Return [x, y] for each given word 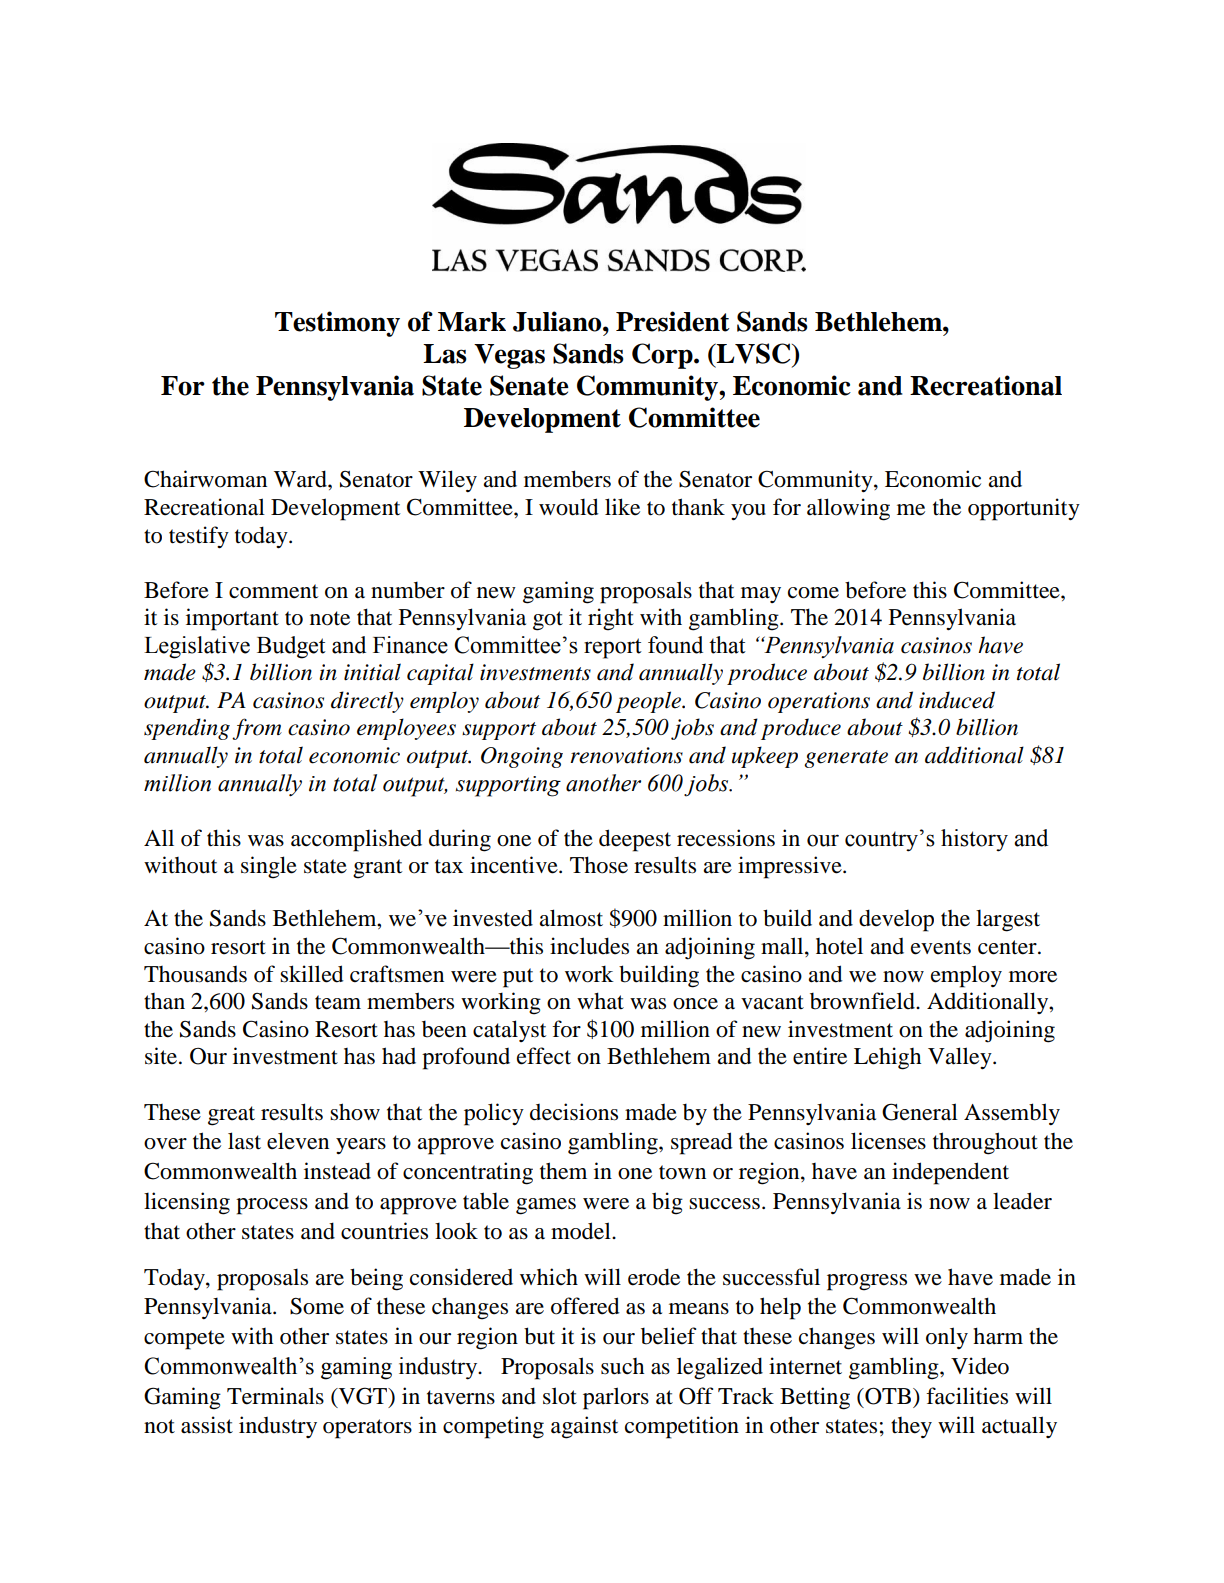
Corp [663, 356]
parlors [616, 1398]
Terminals [275, 1396]
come [813, 593]
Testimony [337, 324]
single [269, 867]
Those [599, 865]
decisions [574, 1112]
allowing [848, 509]
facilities [967, 1396]
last [244, 1141]
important [232, 619]
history [974, 840]
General [920, 1112]
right [611, 619]
